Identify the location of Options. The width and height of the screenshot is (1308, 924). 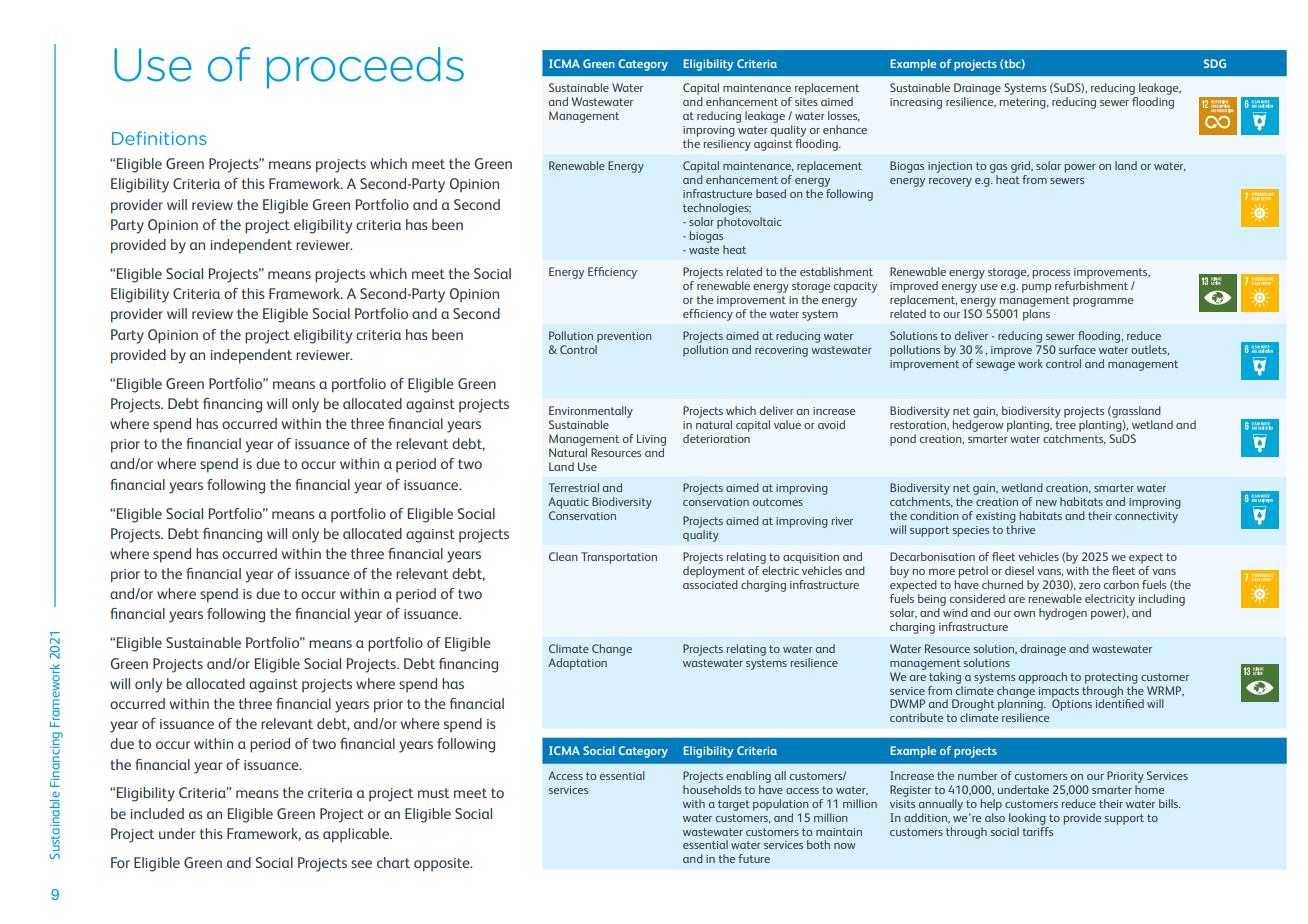
(1072, 704).
